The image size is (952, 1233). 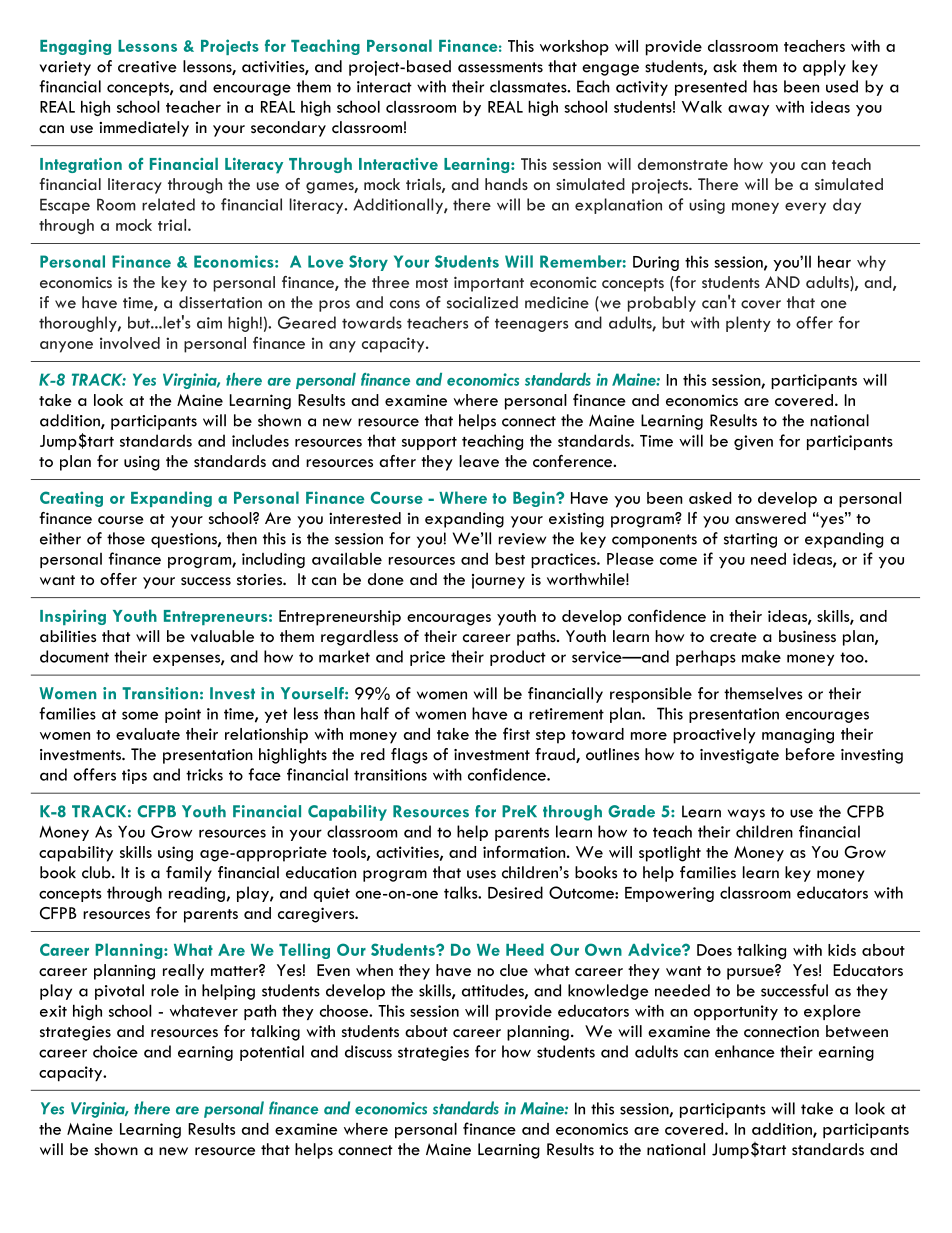 What do you see at coordinates (130, 343) in the screenshot?
I see `involved` at bounding box center [130, 343].
